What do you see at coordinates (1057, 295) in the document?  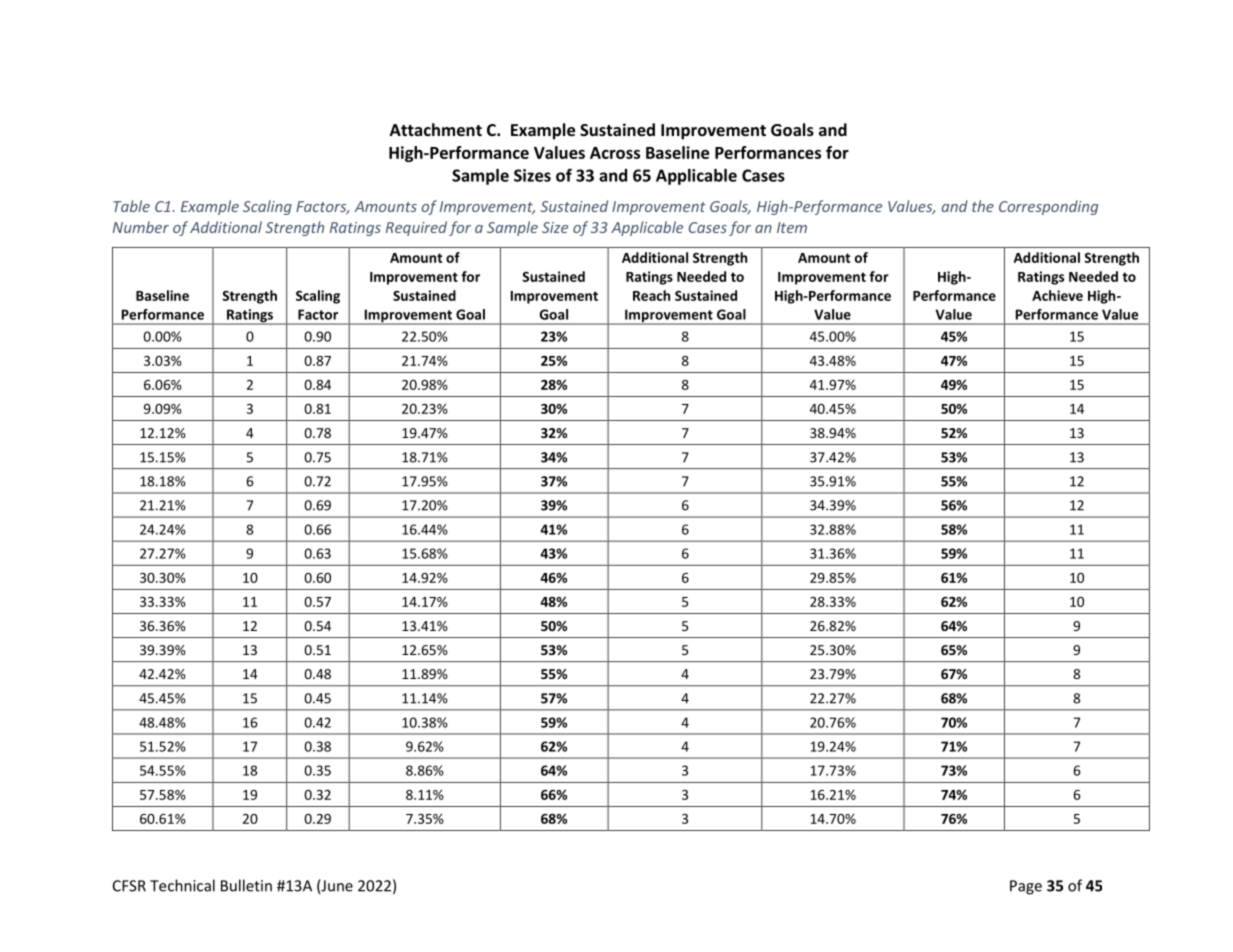 I see `Achieve` at bounding box center [1057, 295].
